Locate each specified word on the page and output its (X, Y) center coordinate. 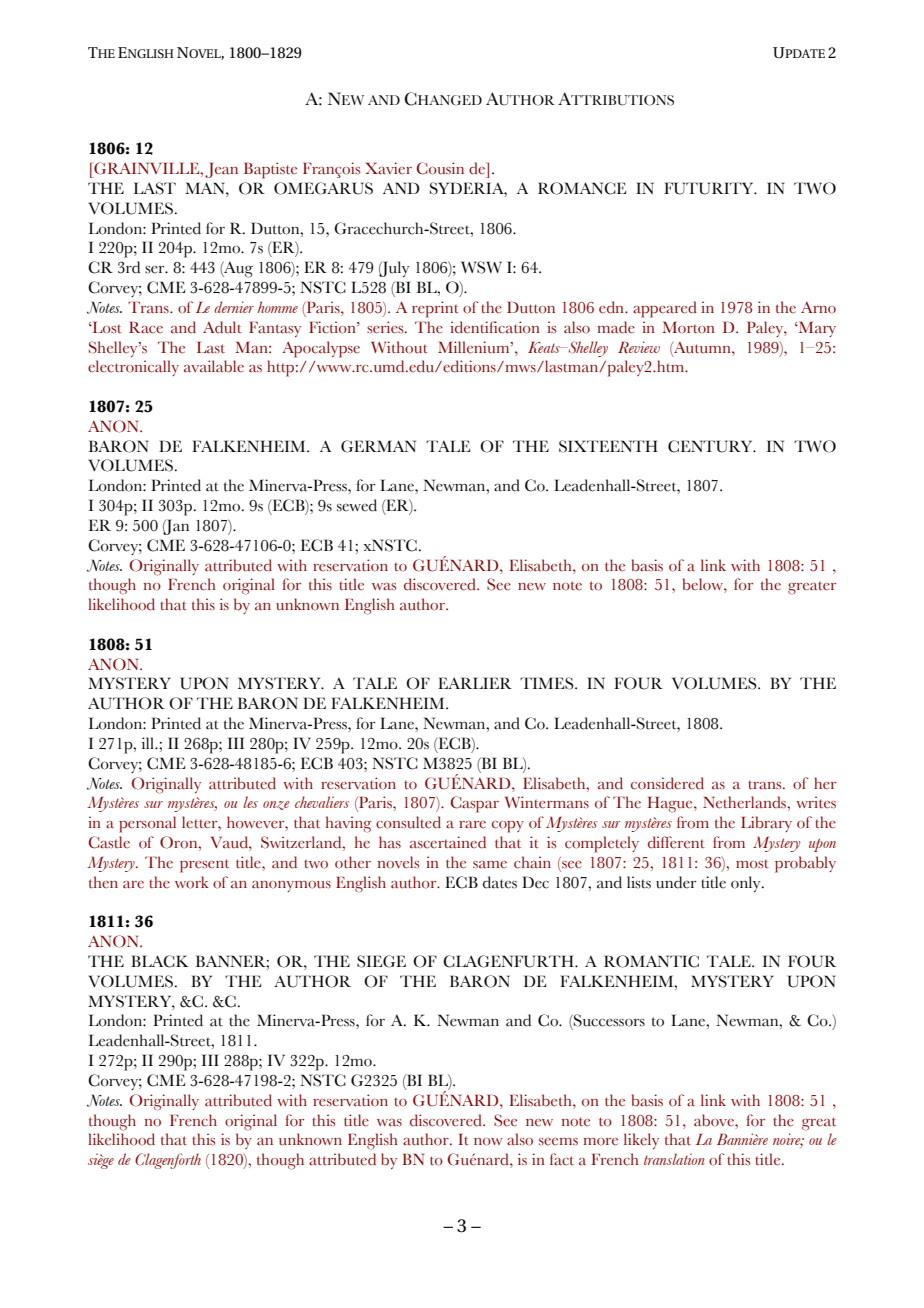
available (214, 366)
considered (667, 783)
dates (500, 882)
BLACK (160, 961)
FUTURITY (710, 188)
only (747, 884)
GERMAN (378, 446)
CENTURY (711, 446)
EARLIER (475, 683)
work (192, 882)
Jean (221, 170)
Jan (176, 527)
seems (558, 1142)
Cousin (440, 168)
